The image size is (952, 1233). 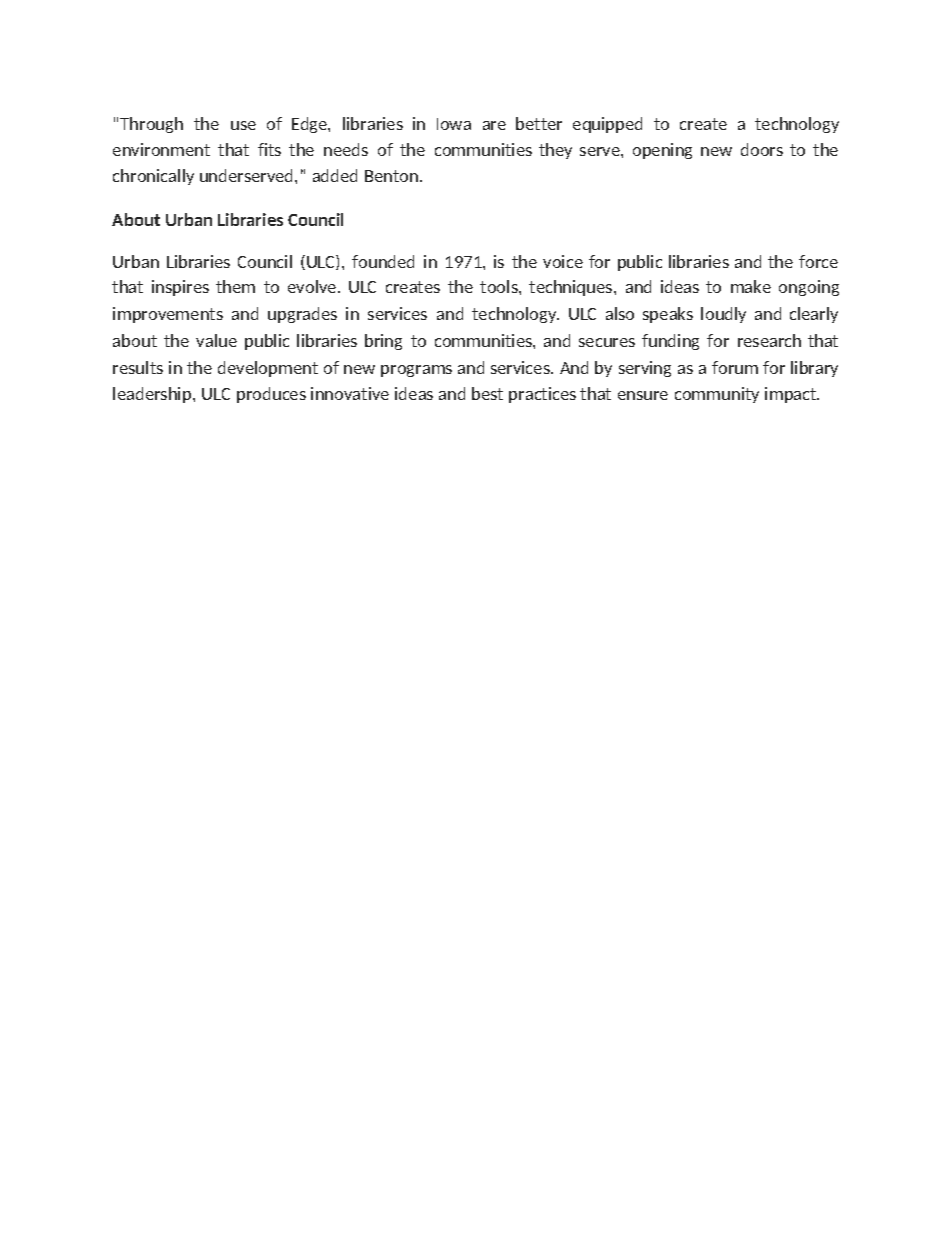 I want to click on produces, so click(x=271, y=395).
